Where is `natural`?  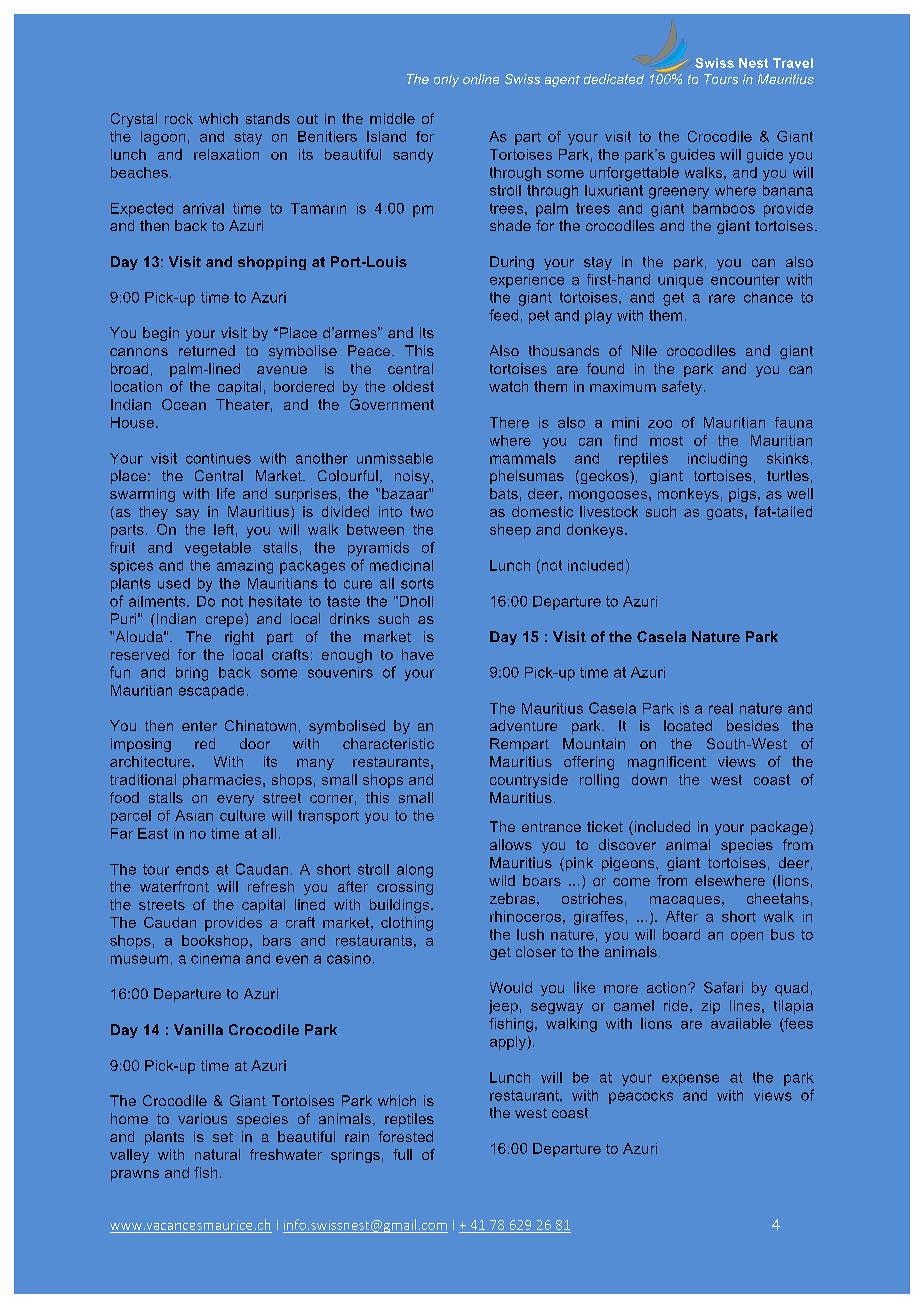 natural is located at coordinates (217, 1154).
